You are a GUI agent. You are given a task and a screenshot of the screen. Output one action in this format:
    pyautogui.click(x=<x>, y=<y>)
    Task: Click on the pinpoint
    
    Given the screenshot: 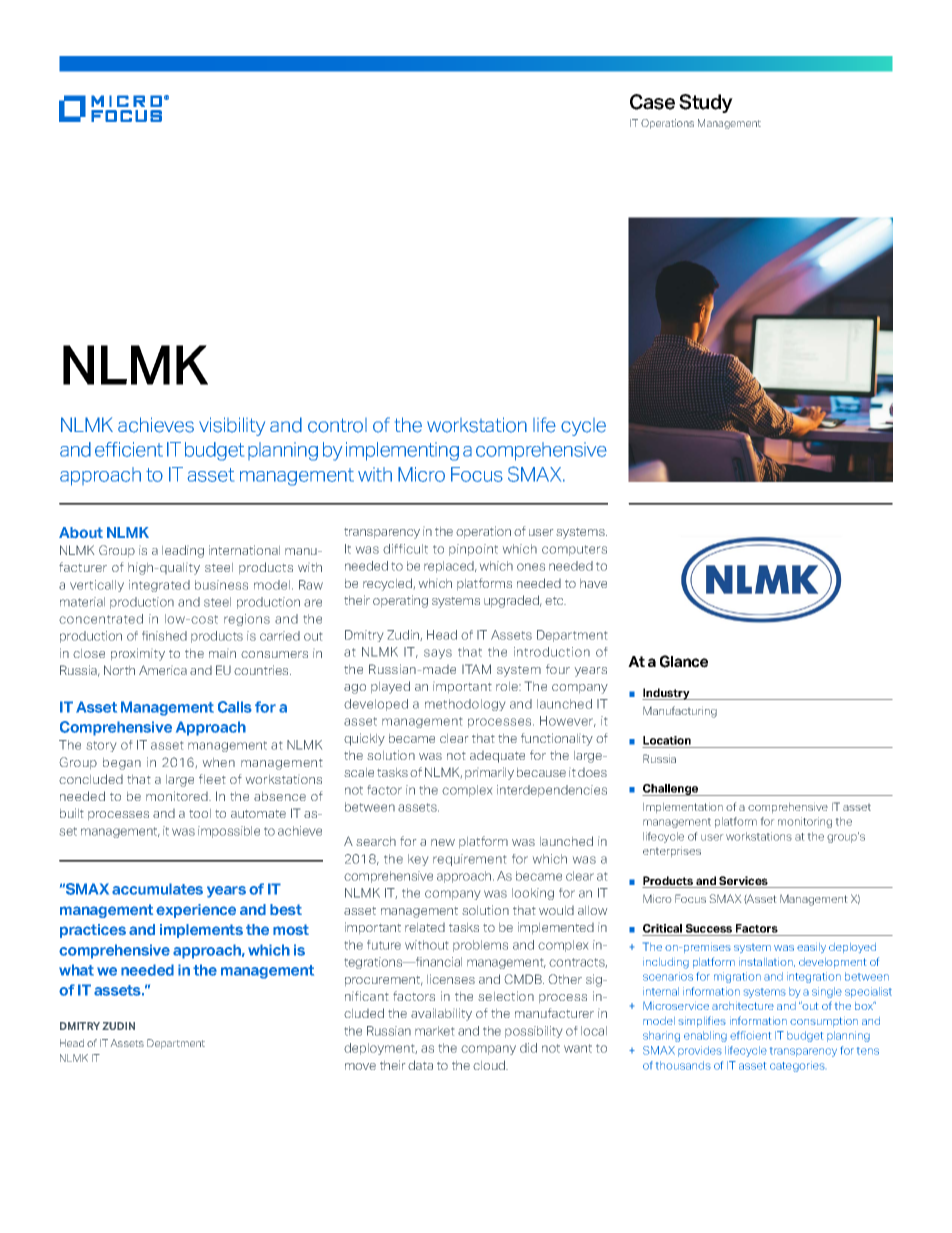 What is the action you would take?
    pyautogui.click(x=473, y=550)
